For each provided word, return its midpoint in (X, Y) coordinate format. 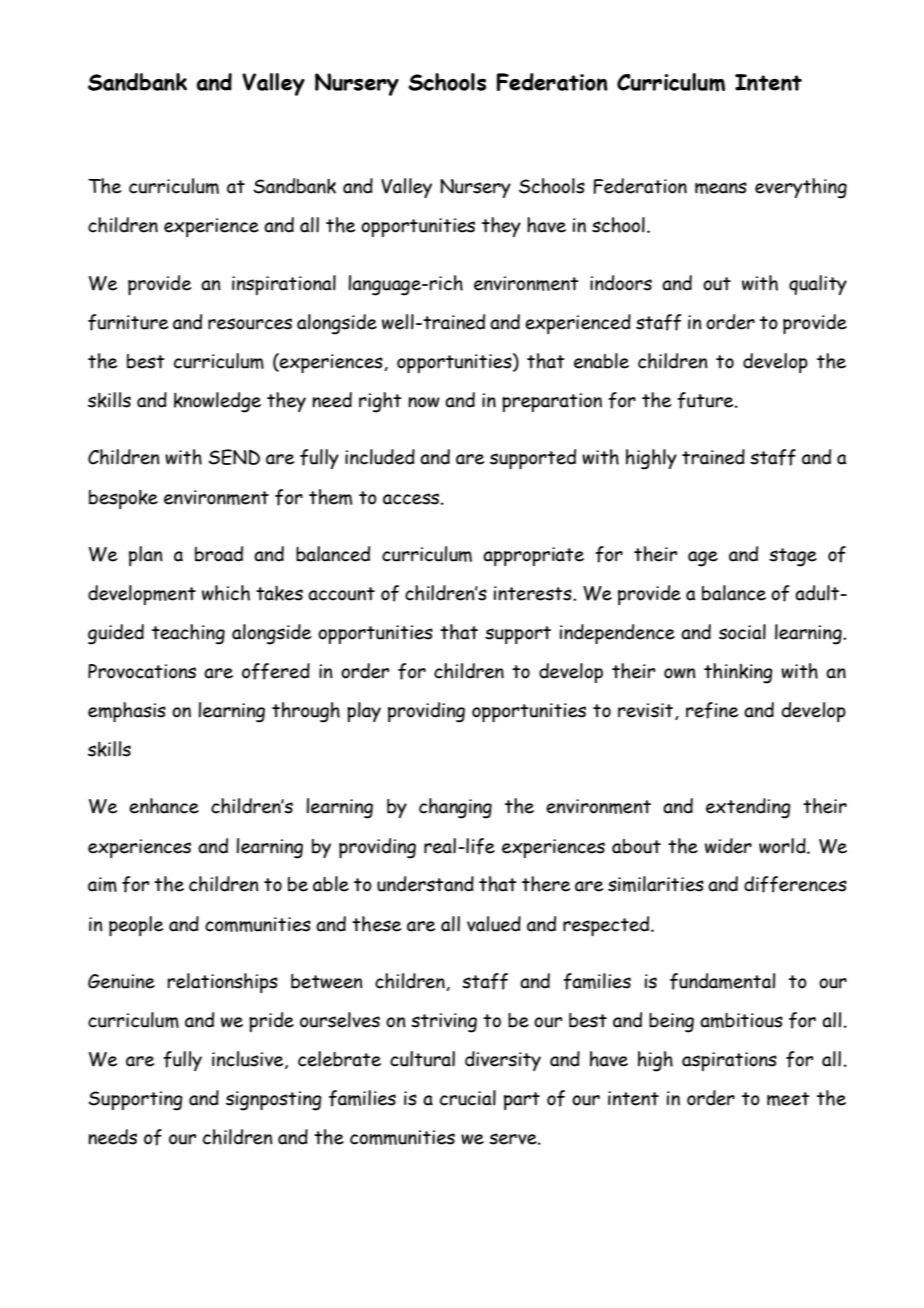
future (706, 400)
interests (534, 593)
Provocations (142, 671)
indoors (621, 283)
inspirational (284, 285)
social (742, 632)
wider (728, 846)
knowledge (217, 402)
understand (425, 884)
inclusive (249, 1060)
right (380, 402)
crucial (468, 1098)
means (721, 188)
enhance (164, 806)
